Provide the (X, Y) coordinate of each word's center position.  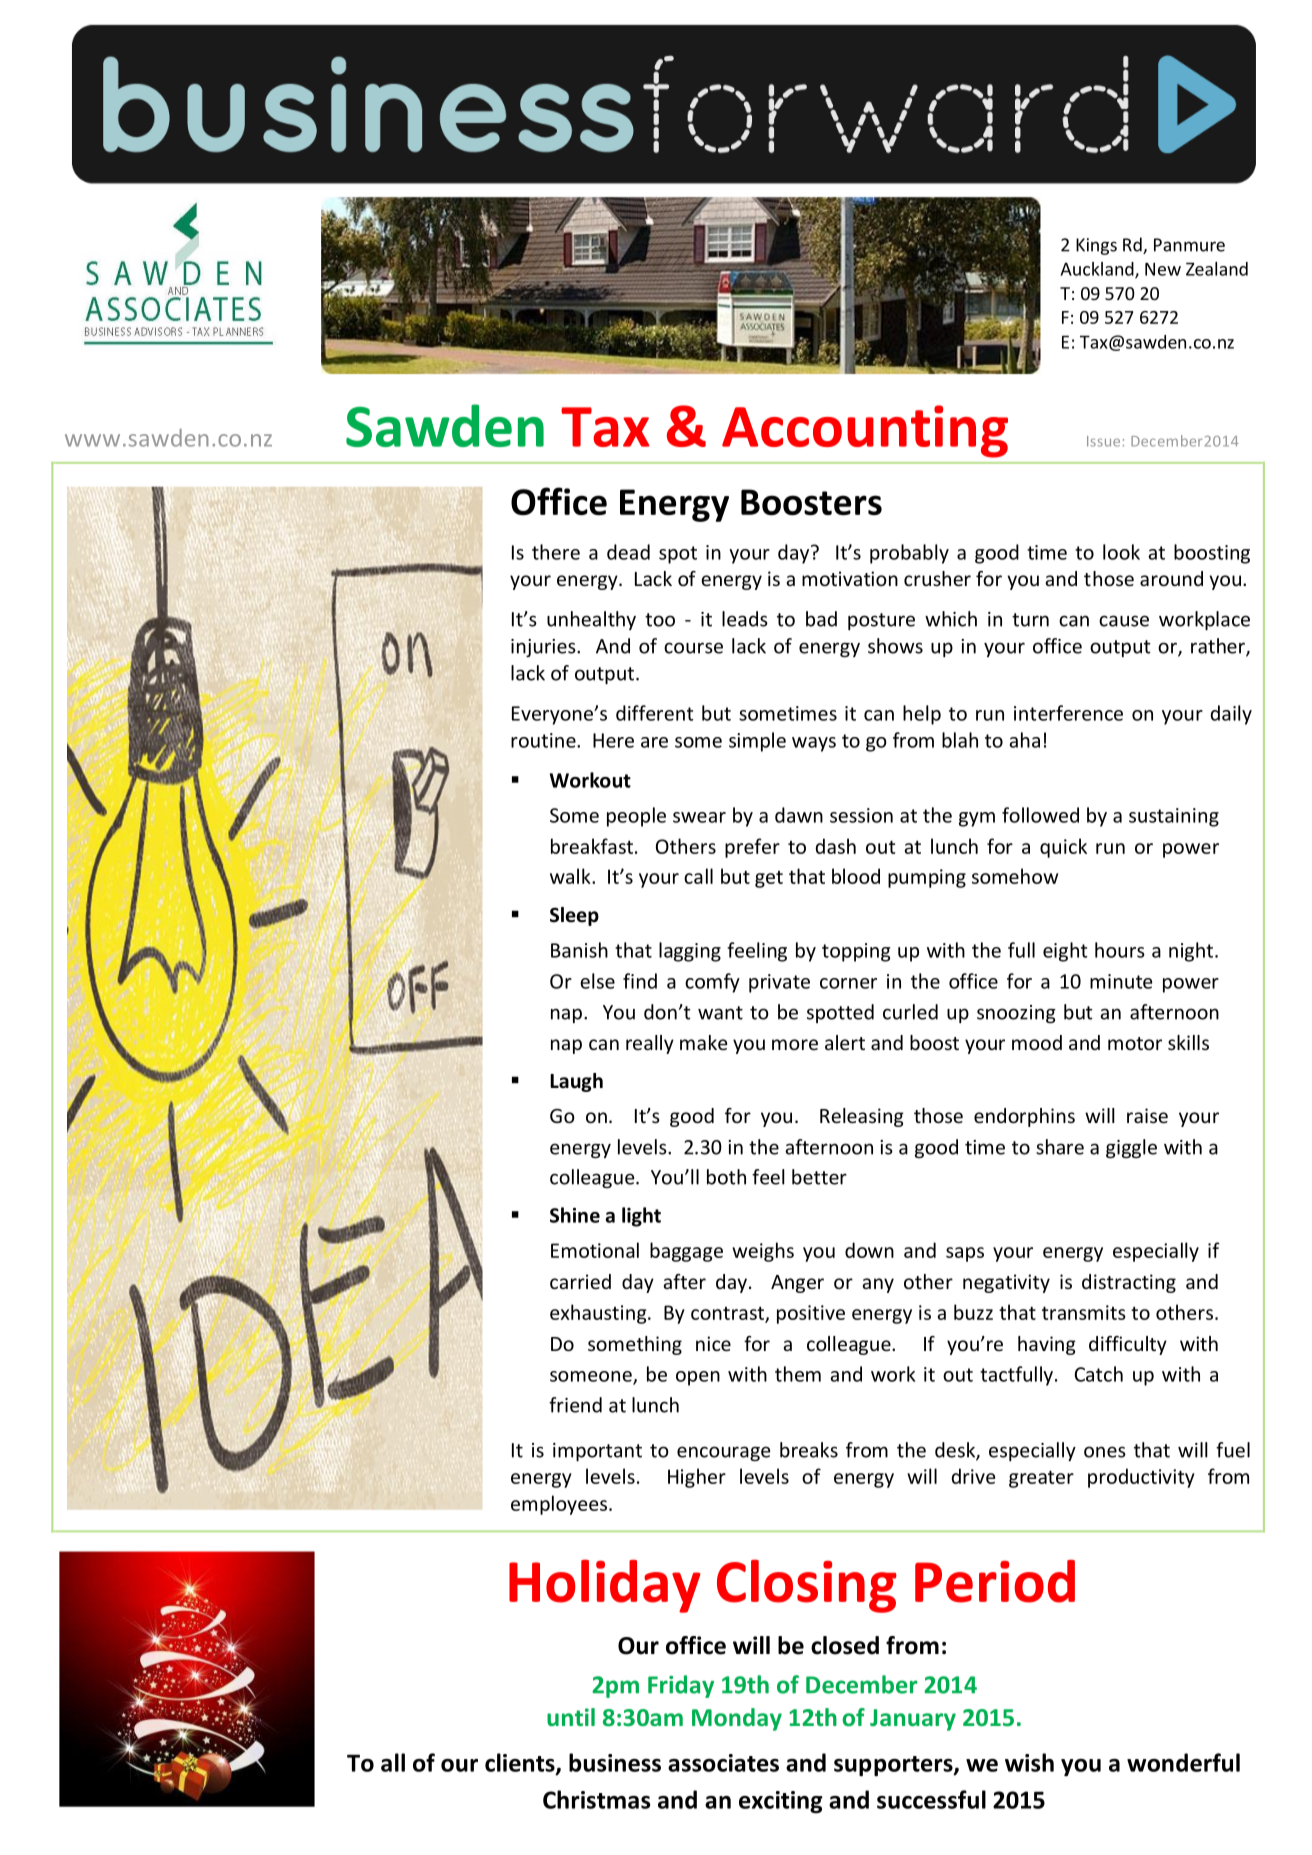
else (597, 981)
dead (628, 552)
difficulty (1128, 1345)
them (798, 1374)
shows (895, 646)
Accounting (865, 431)
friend (575, 1405)
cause (1124, 621)
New (1163, 269)
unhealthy (591, 620)
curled (910, 1012)
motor (1135, 1043)
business (615, 1762)
